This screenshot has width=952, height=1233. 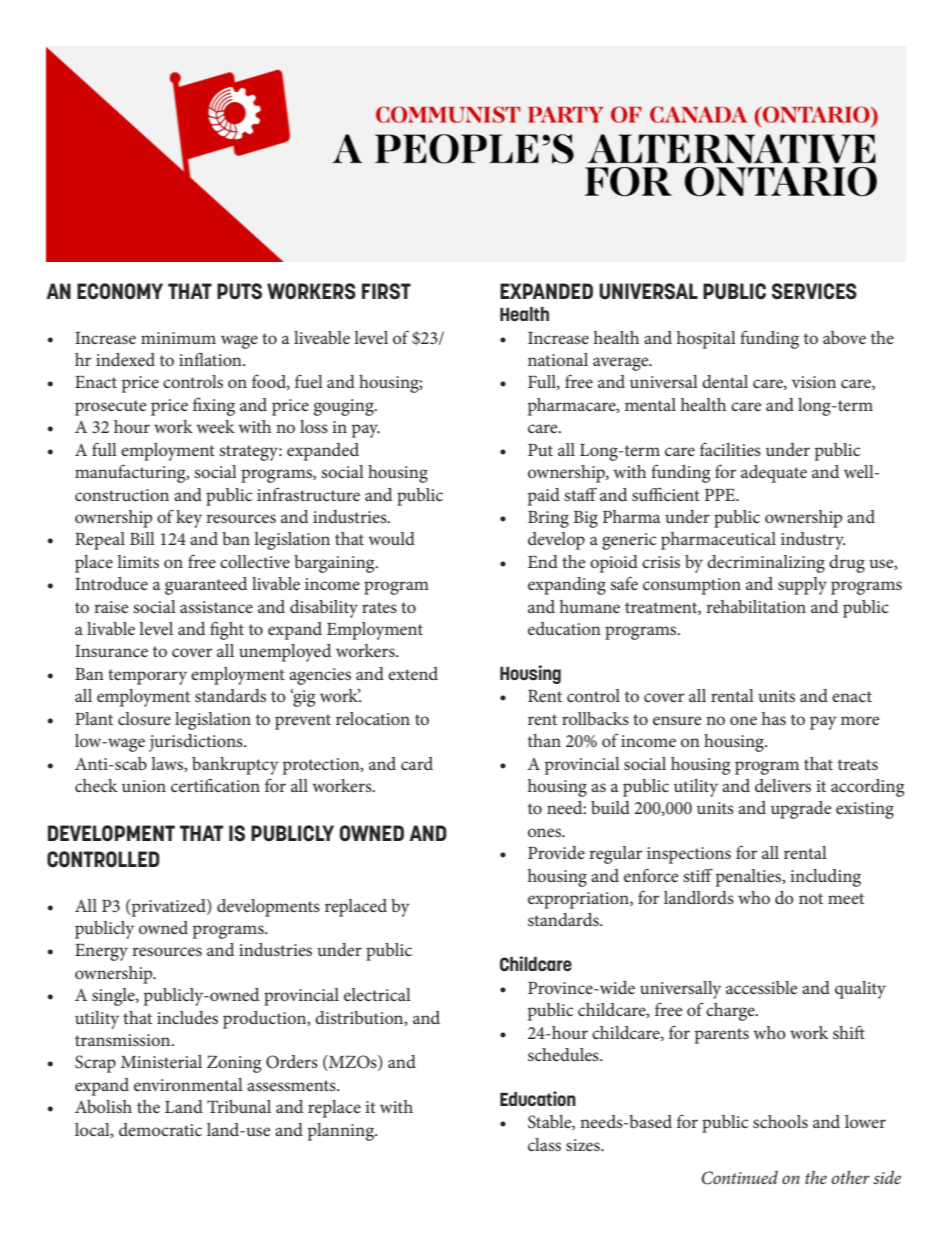 I want to click on SERVICES, so click(x=814, y=291).
